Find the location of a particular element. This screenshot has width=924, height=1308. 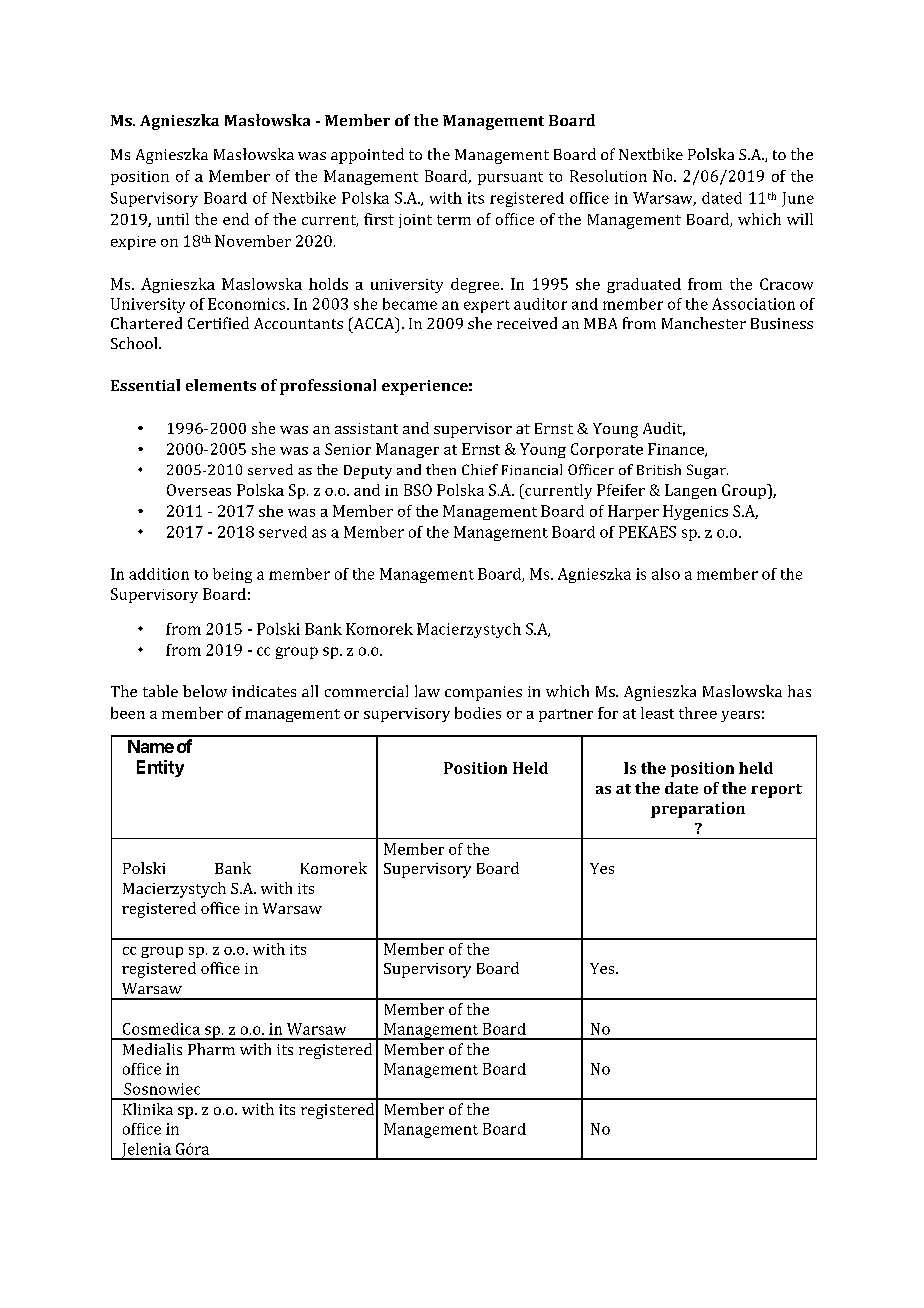

Pharm is located at coordinates (211, 1049).
